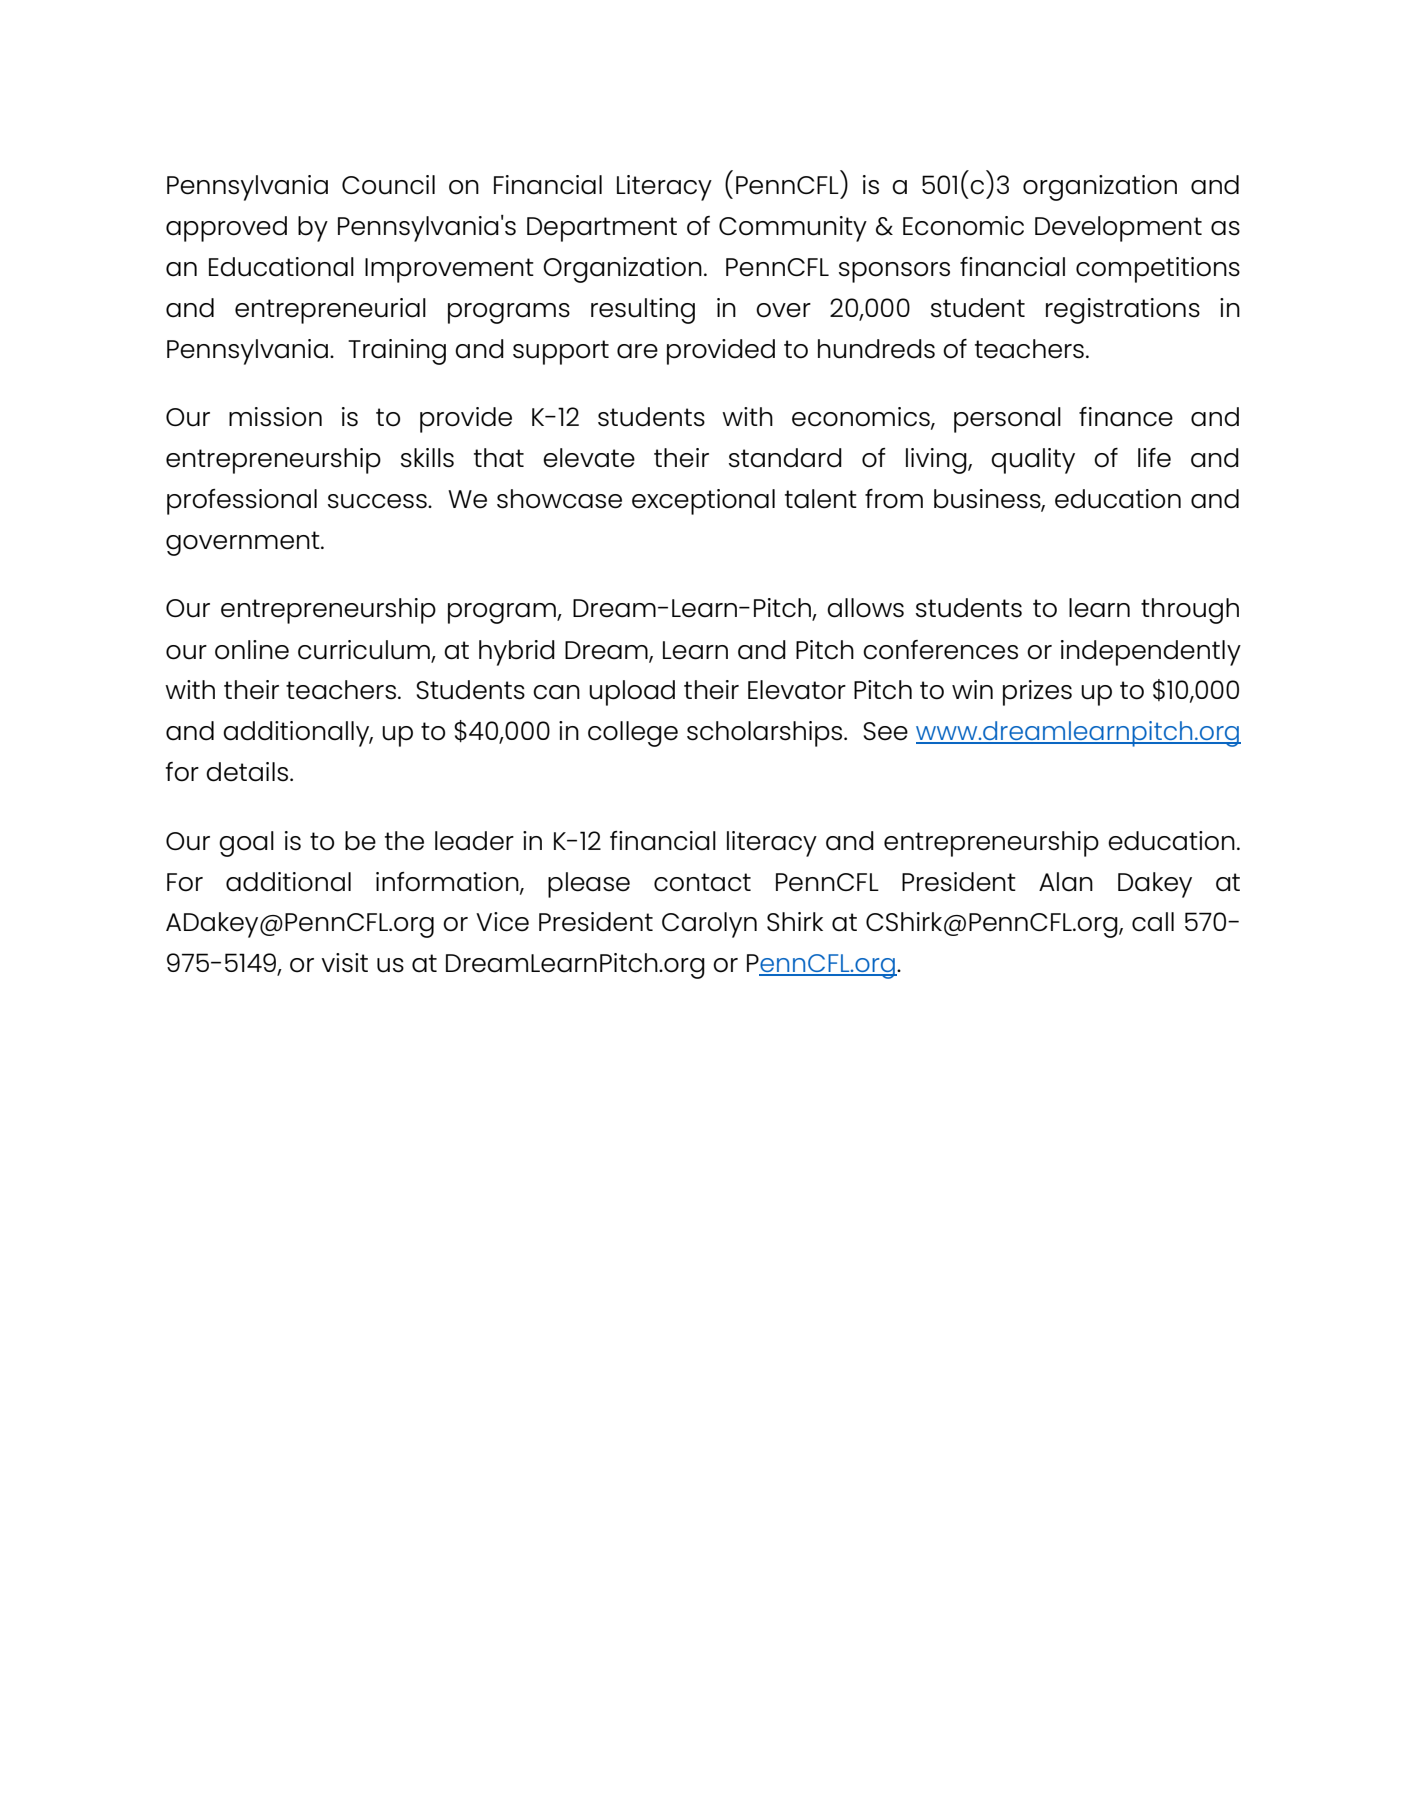 This screenshot has width=1406, height=1819. Describe the element at coordinates (1123, 311) in the screenshot. I see `registrations` at that location.
